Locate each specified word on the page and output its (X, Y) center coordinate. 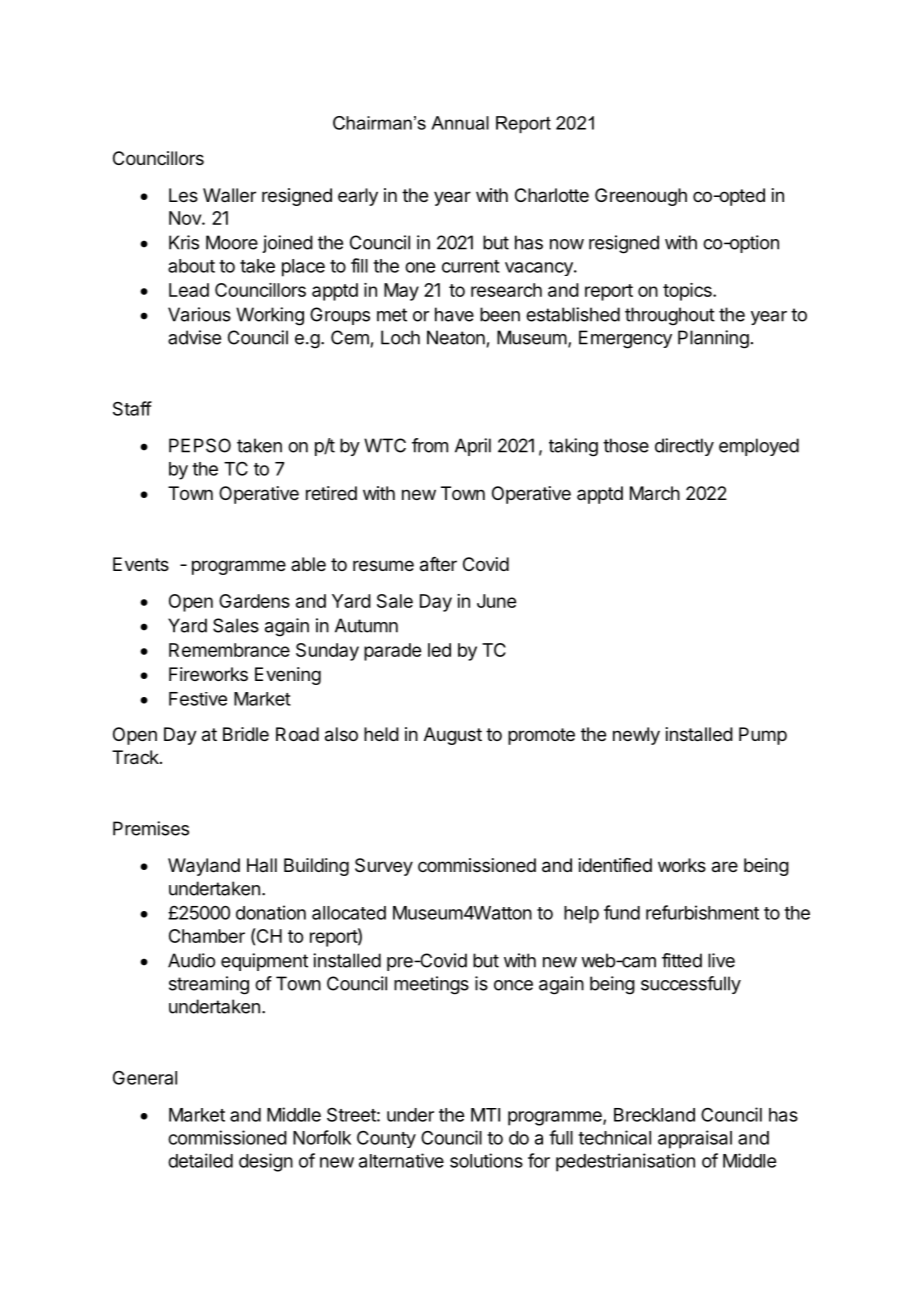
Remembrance (229, 650)
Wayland (204, 867)
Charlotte (552, 195)
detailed (200, 1160)
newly (636, 736)
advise (194, 337)
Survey (384, 867)
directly (684, 447)
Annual (460, 123)
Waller (229, 195)
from (430, 445)
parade (392, 652)
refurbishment (702, 912)
